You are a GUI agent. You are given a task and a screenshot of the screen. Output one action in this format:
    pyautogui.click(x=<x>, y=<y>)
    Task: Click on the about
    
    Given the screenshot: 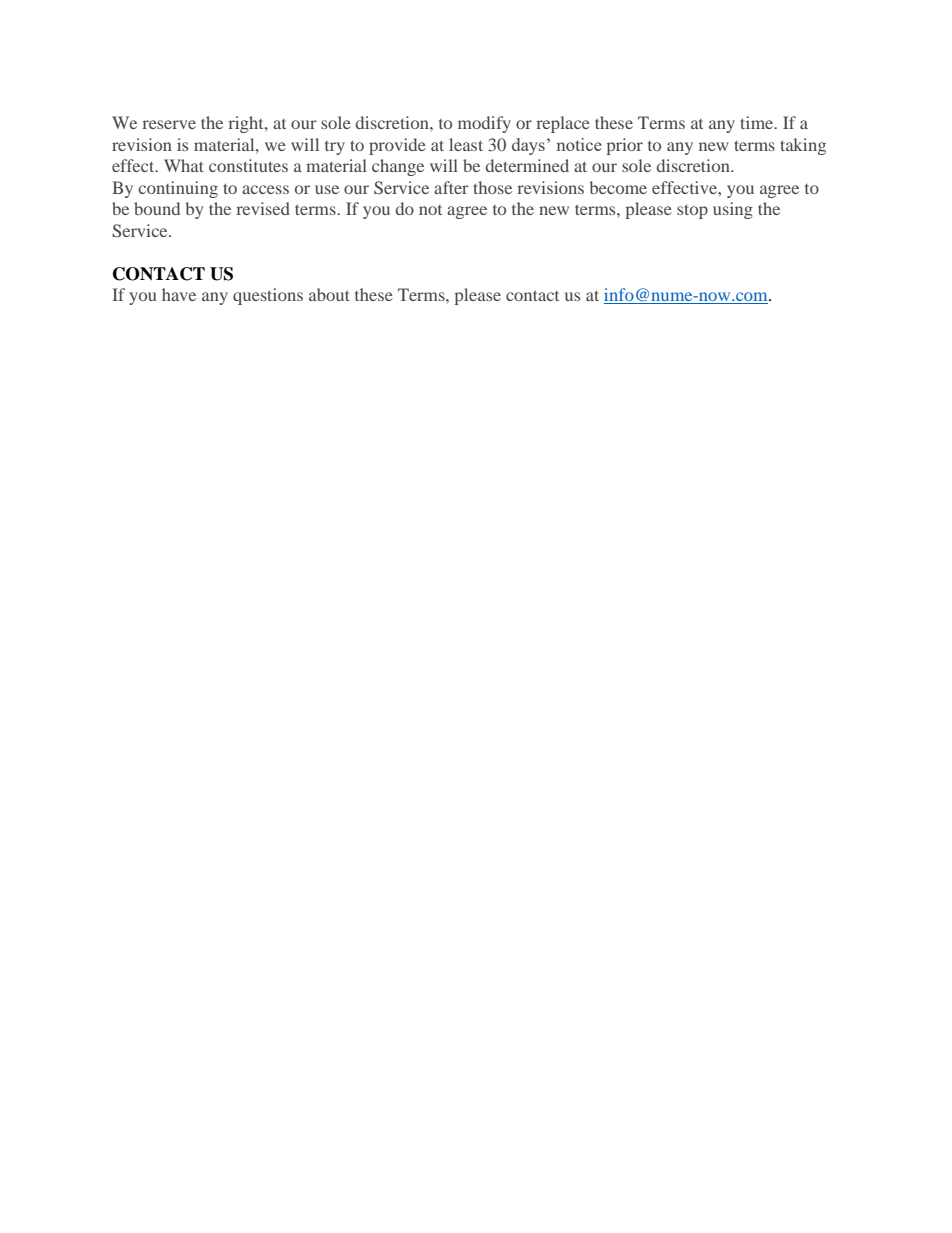 What is the action you would take?
    pyautogui.click(x=329, y=294)
